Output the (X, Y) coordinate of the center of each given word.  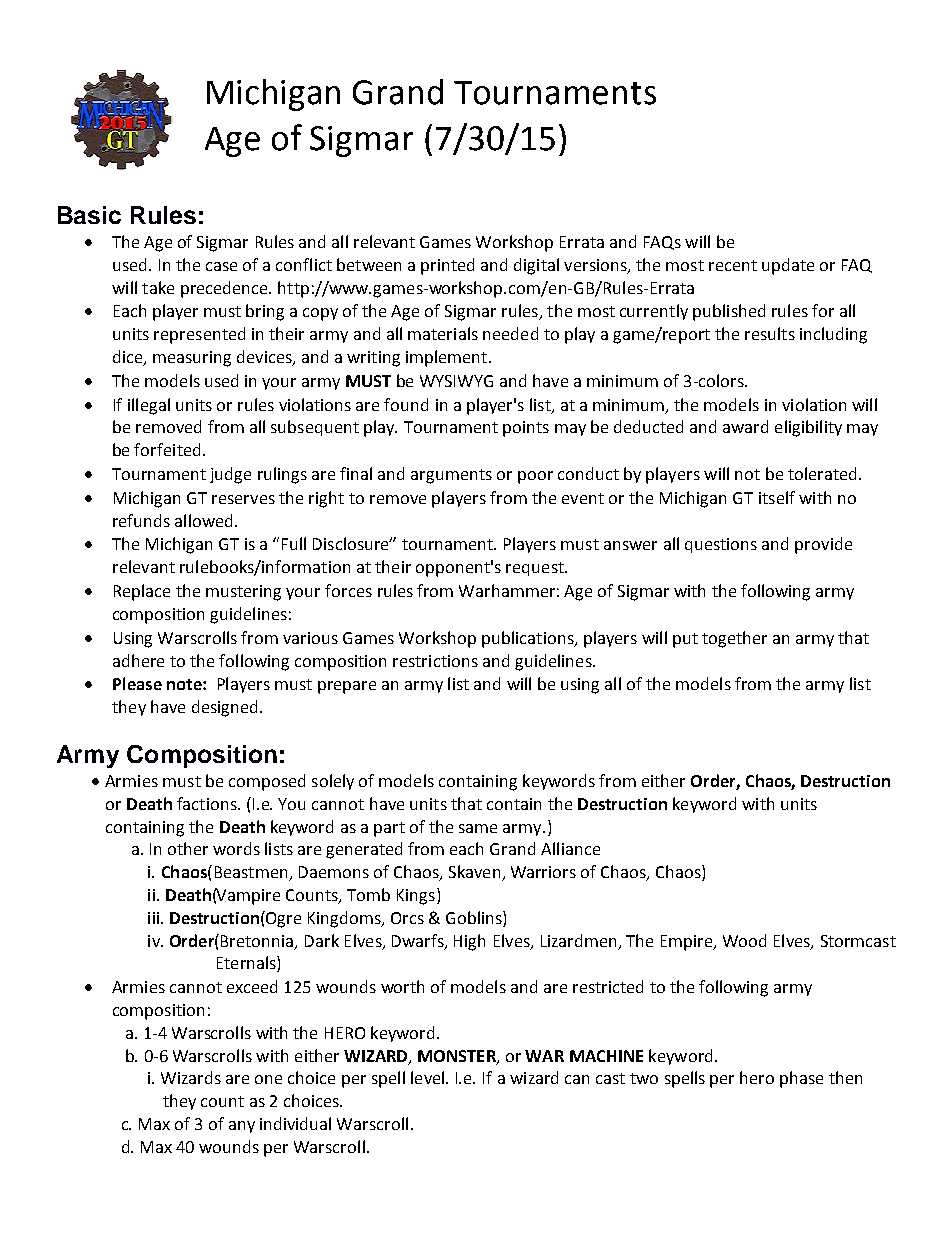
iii (155, 918)
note (185, 684)
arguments (451, 476)
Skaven (476, 873)
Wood (744, 940)
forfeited (167, 449)
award (745, 426)
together (734, 639)
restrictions (435, 661)
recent (733, 265)
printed (447, 266)
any (242, 1127)
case (221, 266)
